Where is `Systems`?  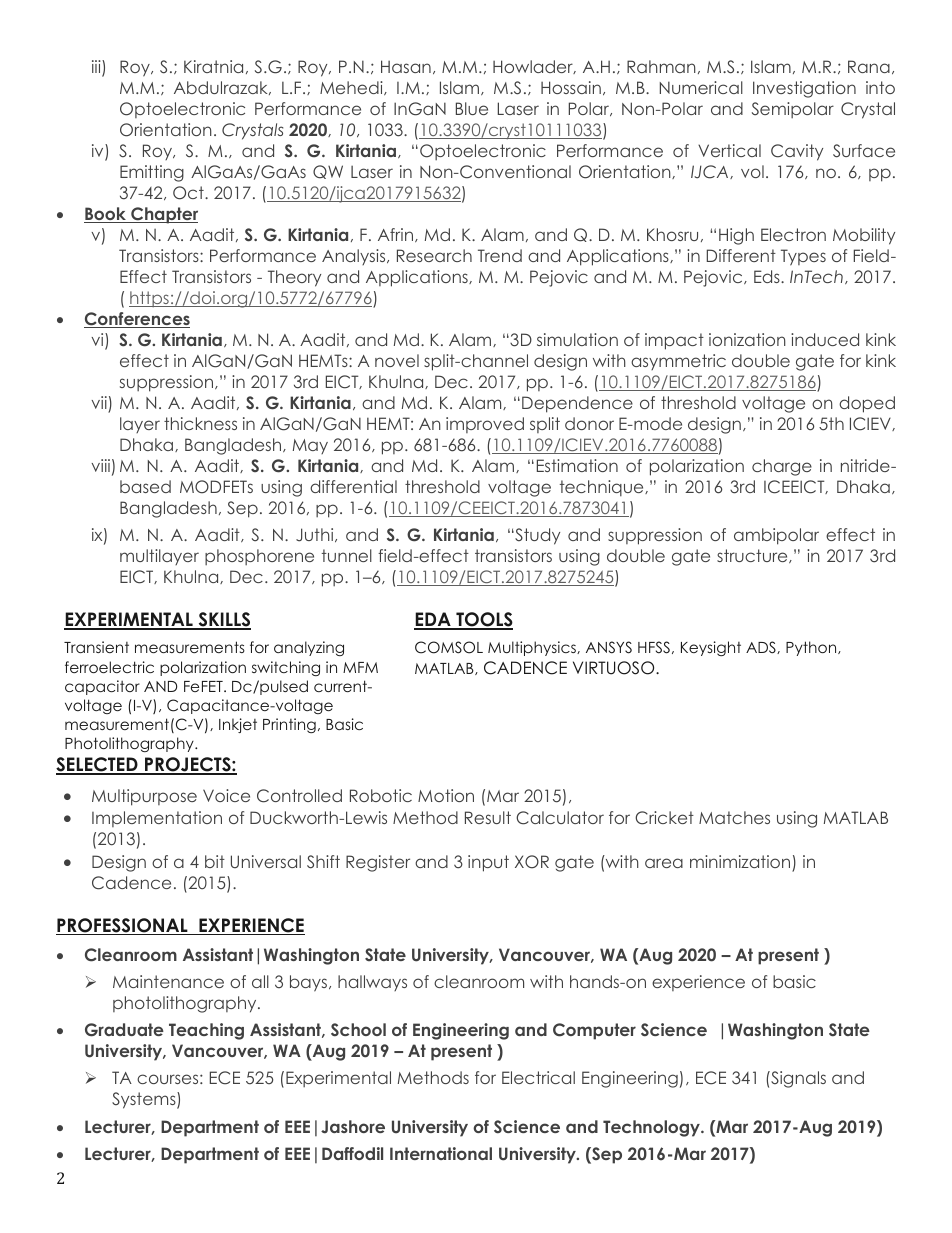 Systems is located at coordinates (145, 1100).
